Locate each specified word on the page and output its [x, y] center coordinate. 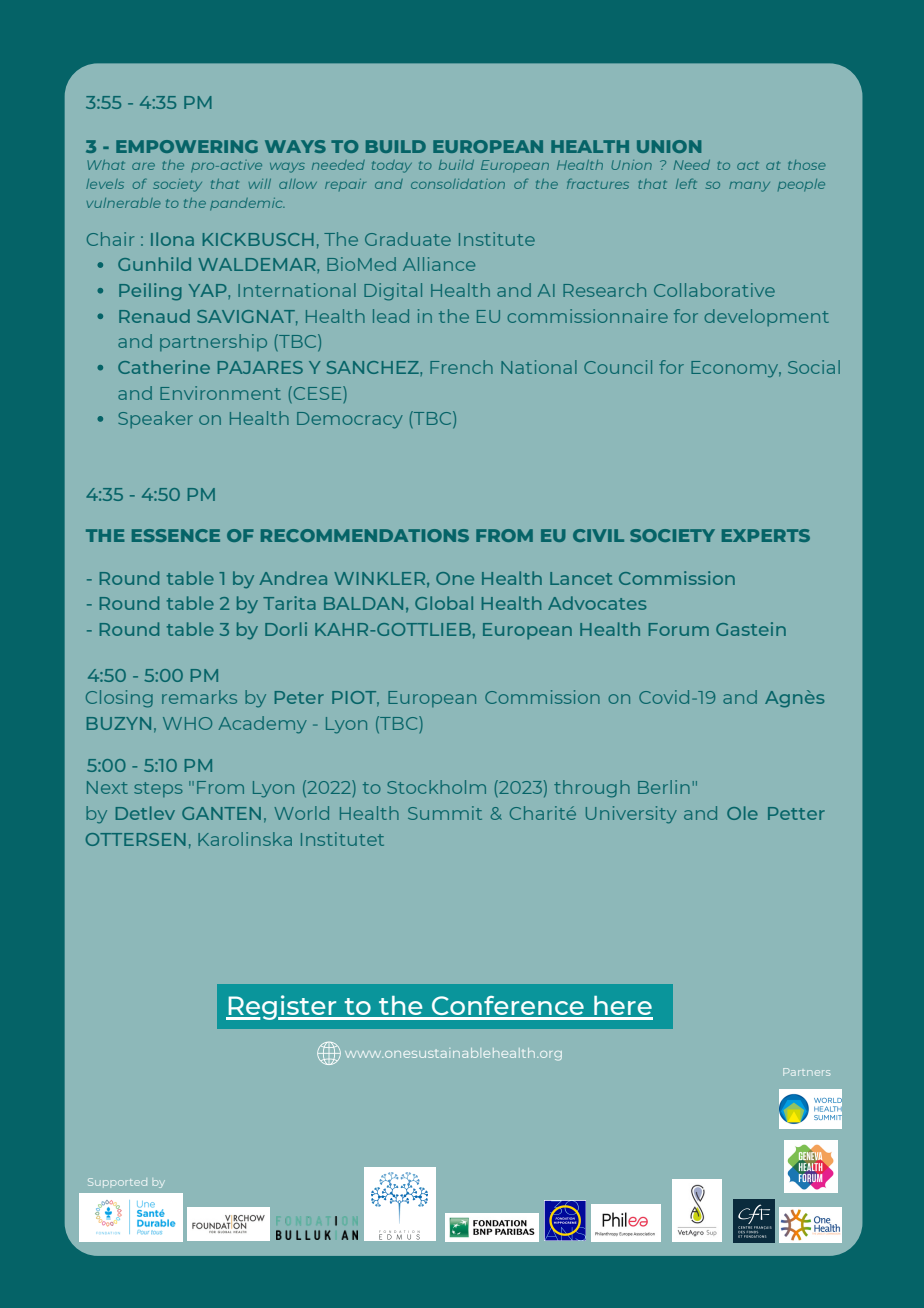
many [749, 187]
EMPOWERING [187, 146]
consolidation [458, 184]
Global [444, 603]
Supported [117, 1182]
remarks [199, 697]
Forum [679, 629]
